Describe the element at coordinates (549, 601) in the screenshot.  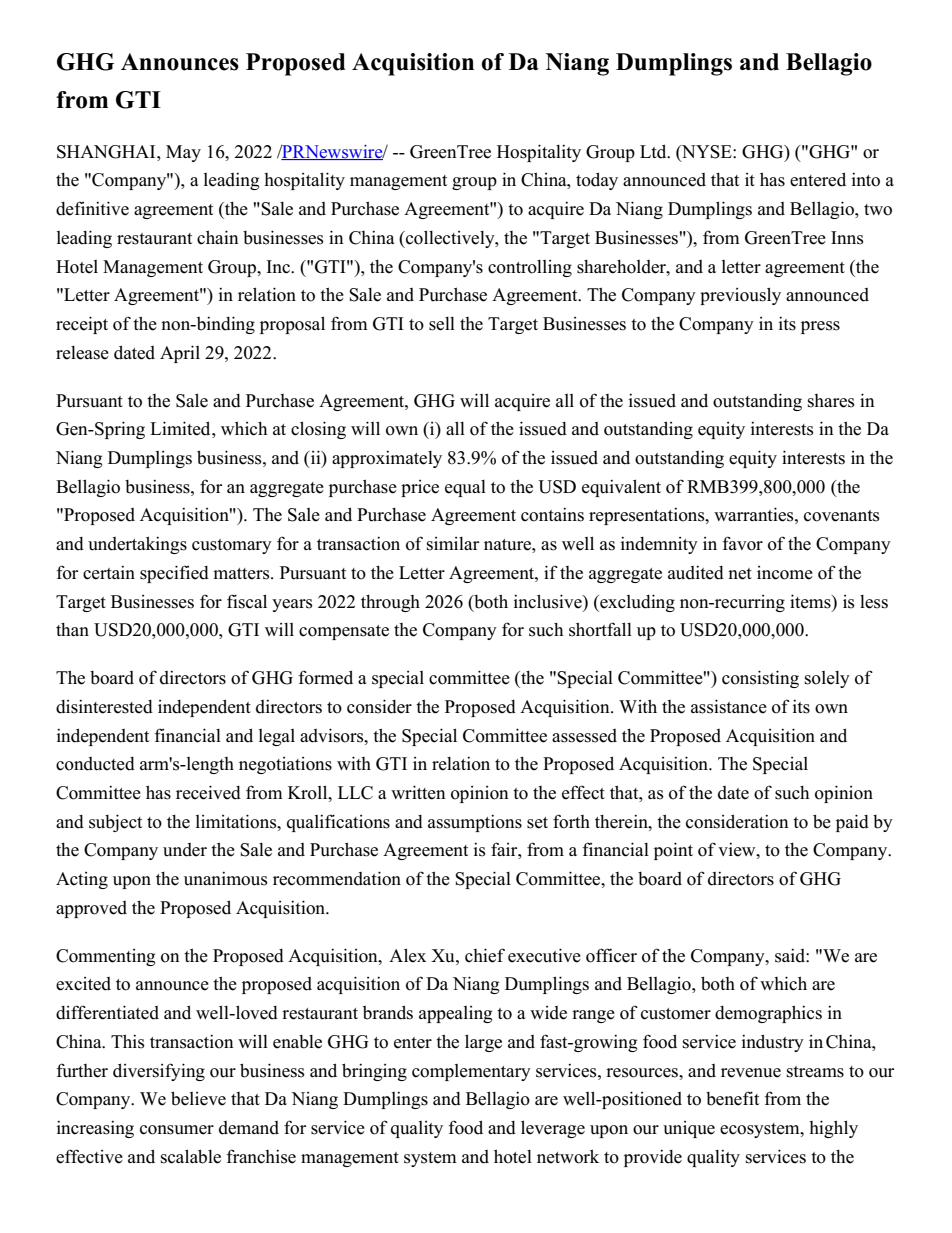
I see `inclusive` at that location.
